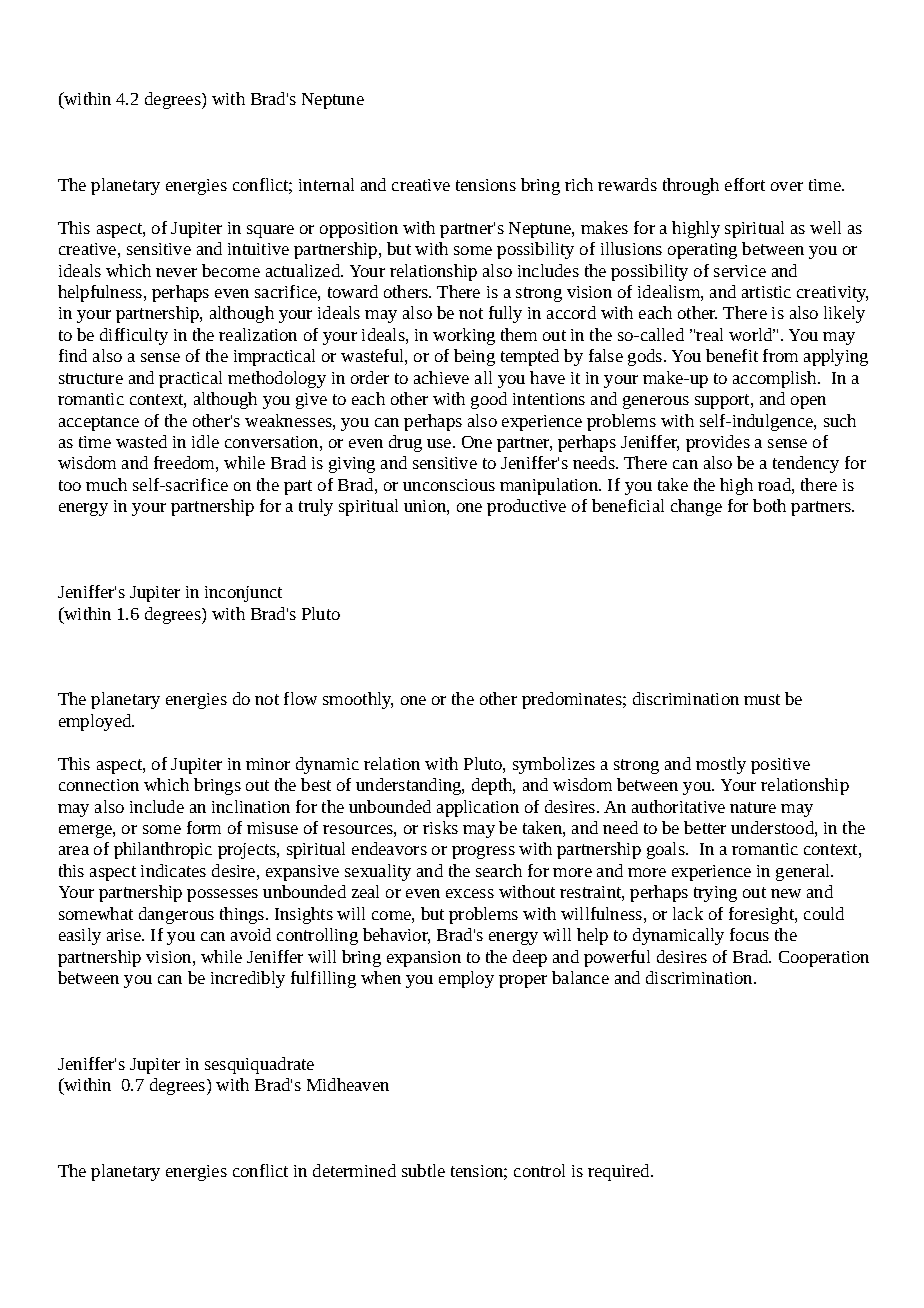  Describe the element at coordinates (176, 272) in the screenshot. I see `never` at that location.
